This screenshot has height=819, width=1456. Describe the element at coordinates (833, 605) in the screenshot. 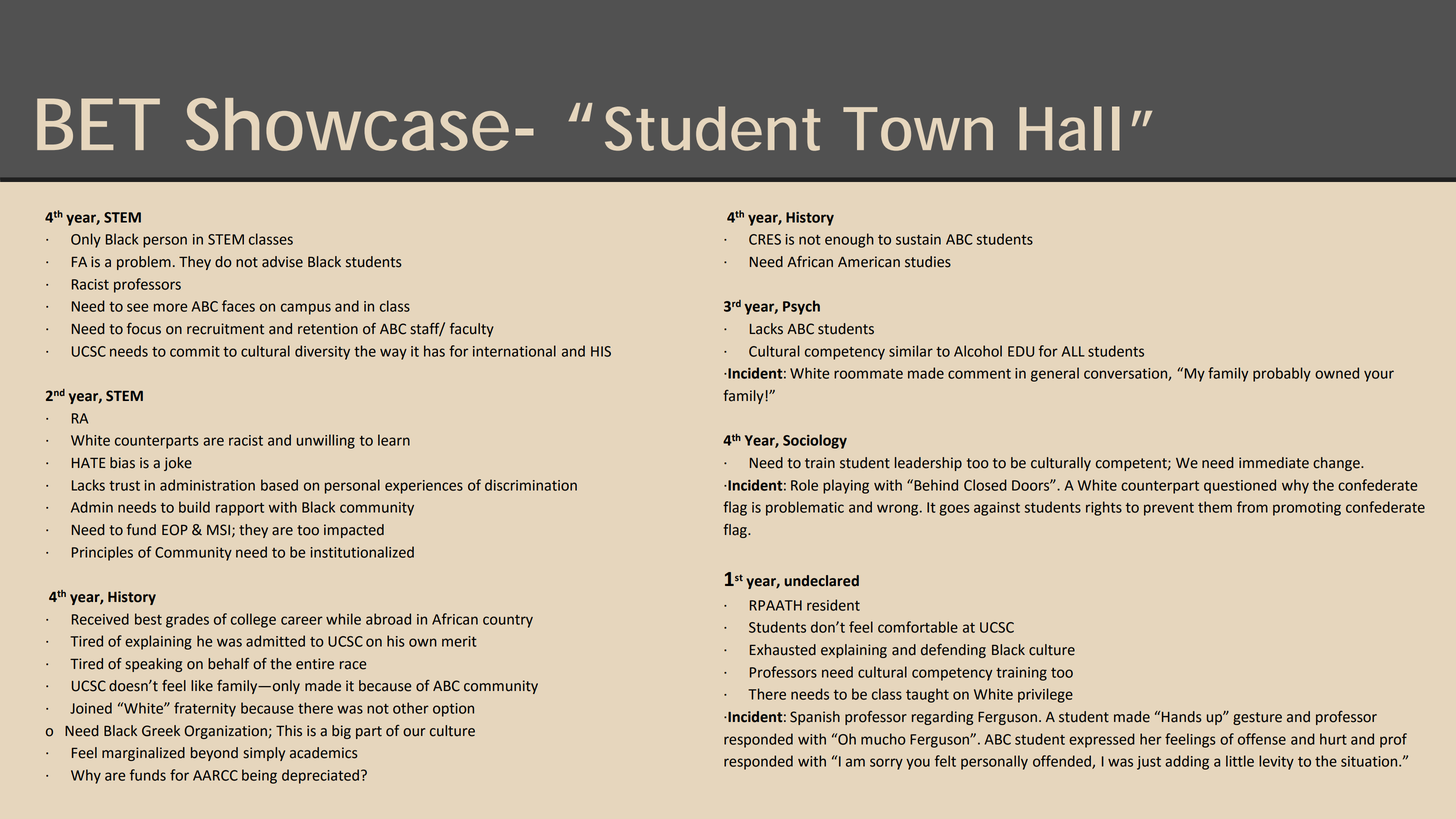

I see `resident` at that location.
